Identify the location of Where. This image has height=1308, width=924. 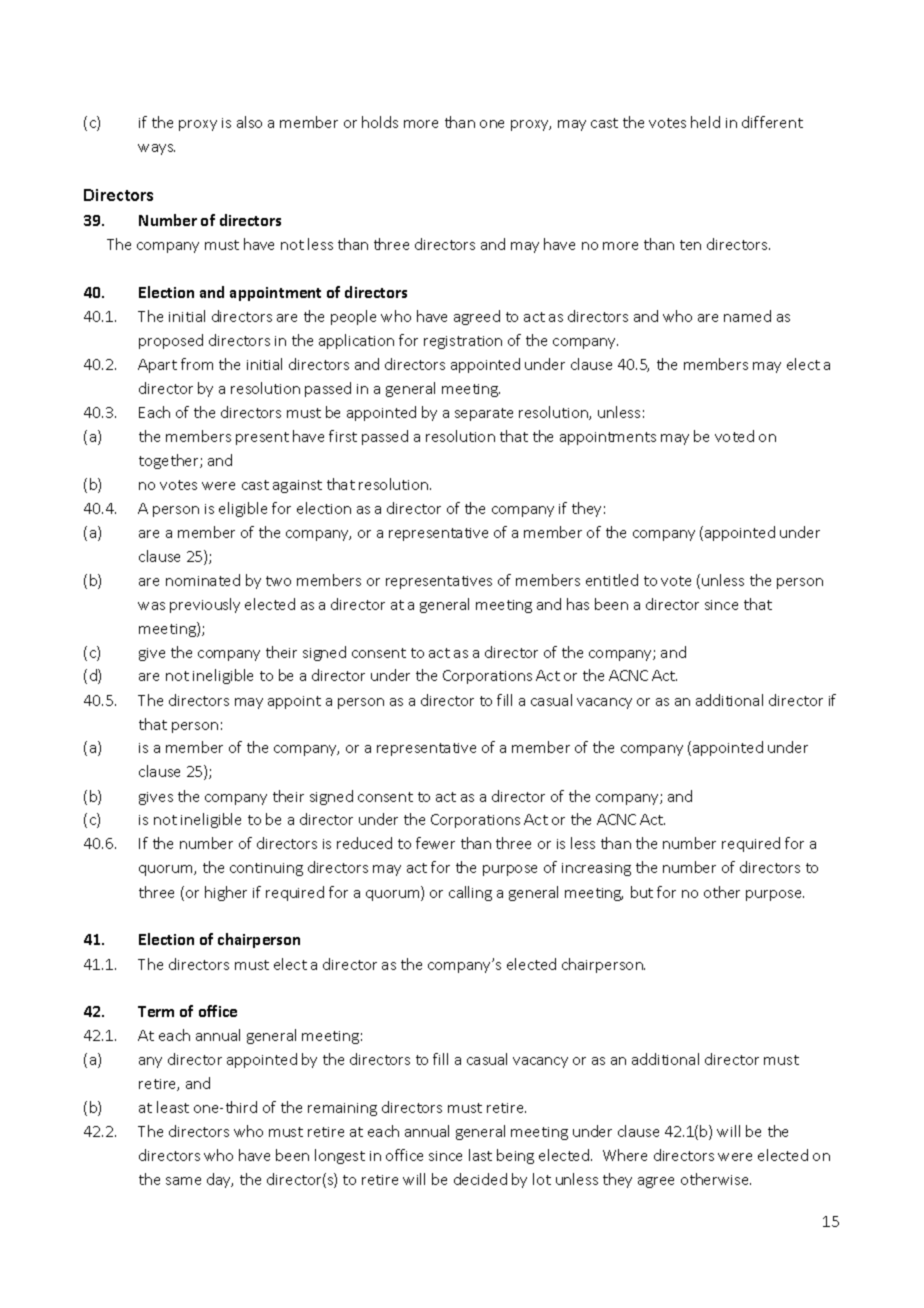
(625, 1155).
